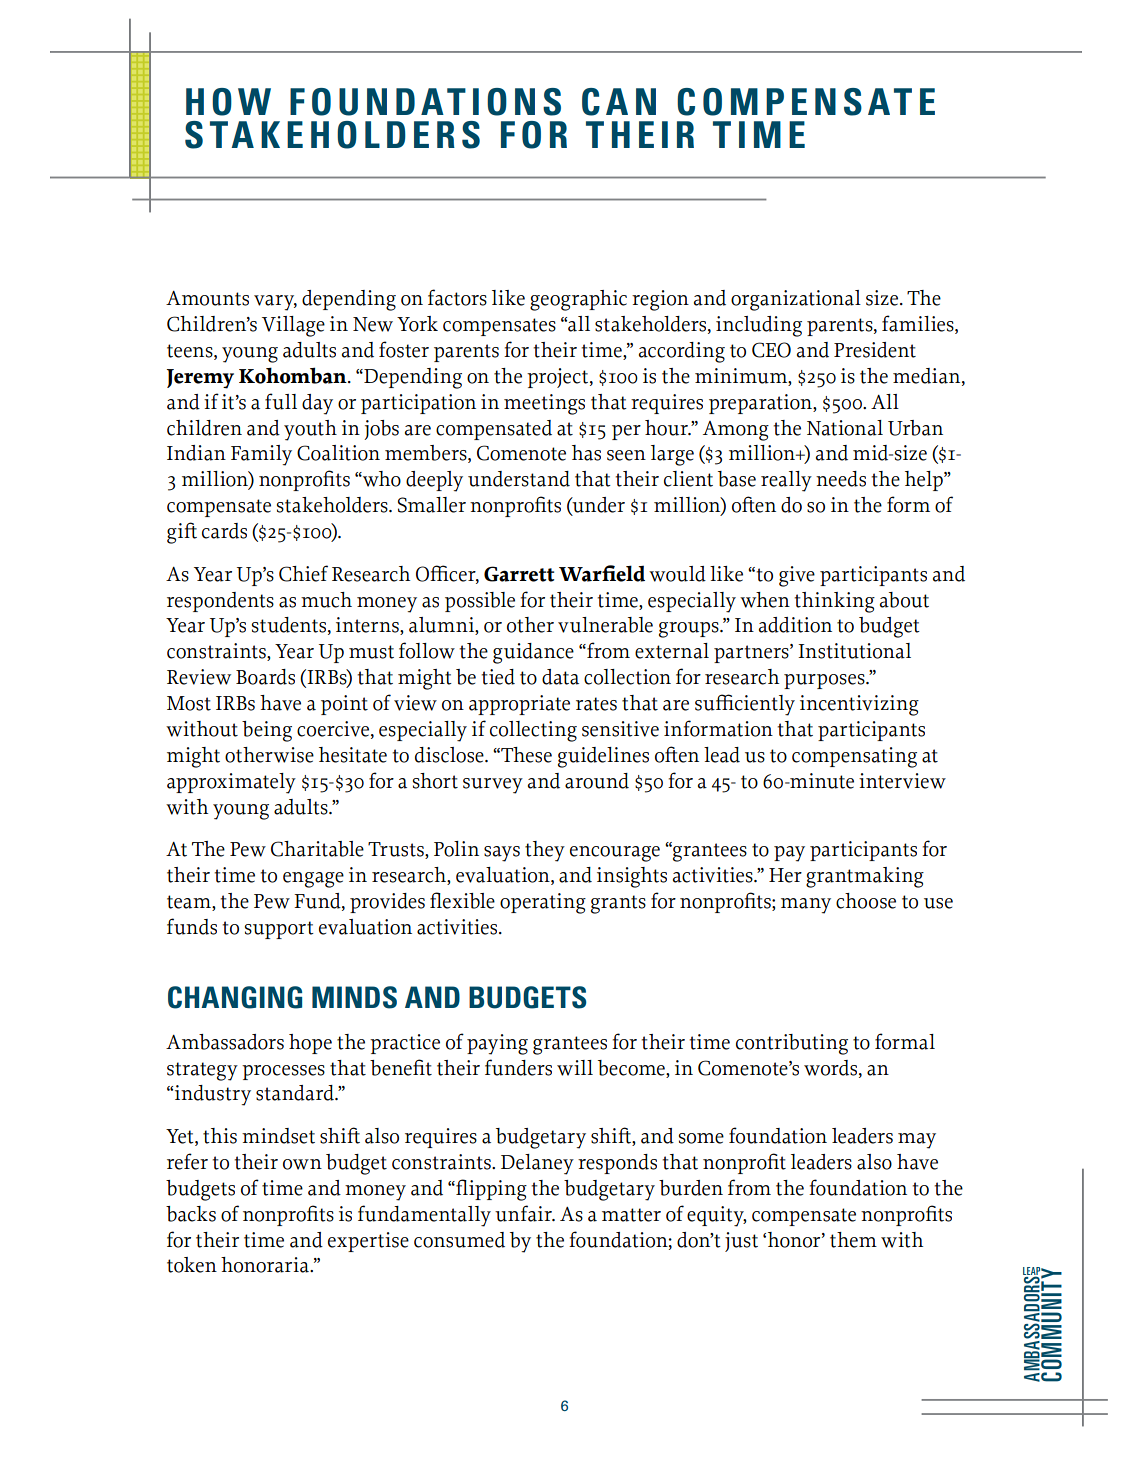 The height and width of the screenshot is (1465, 1132). Describe the element at coordinates (578, 300) in the screenshot. I see `geographic` at that location.
